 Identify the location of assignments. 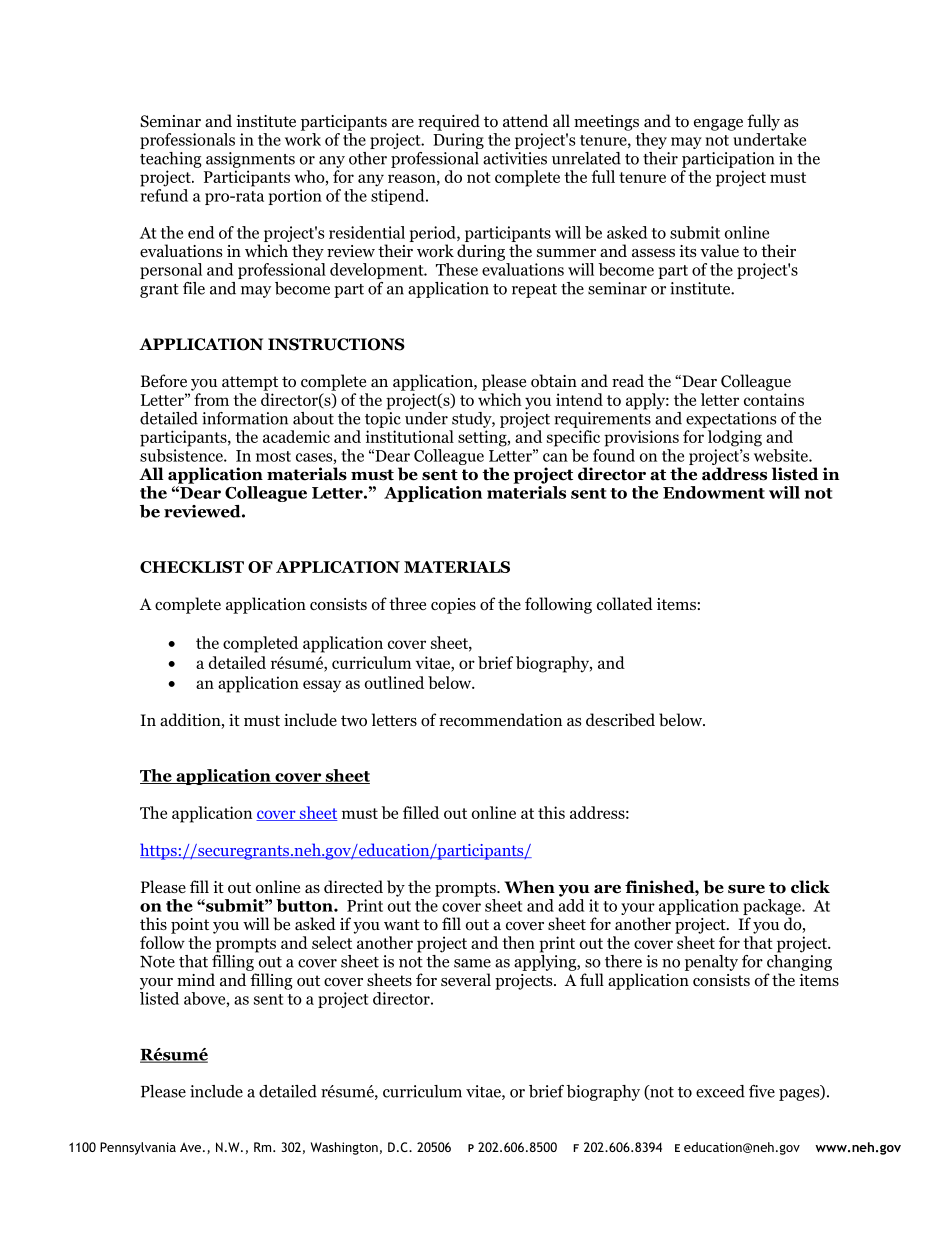
(250, 160).
